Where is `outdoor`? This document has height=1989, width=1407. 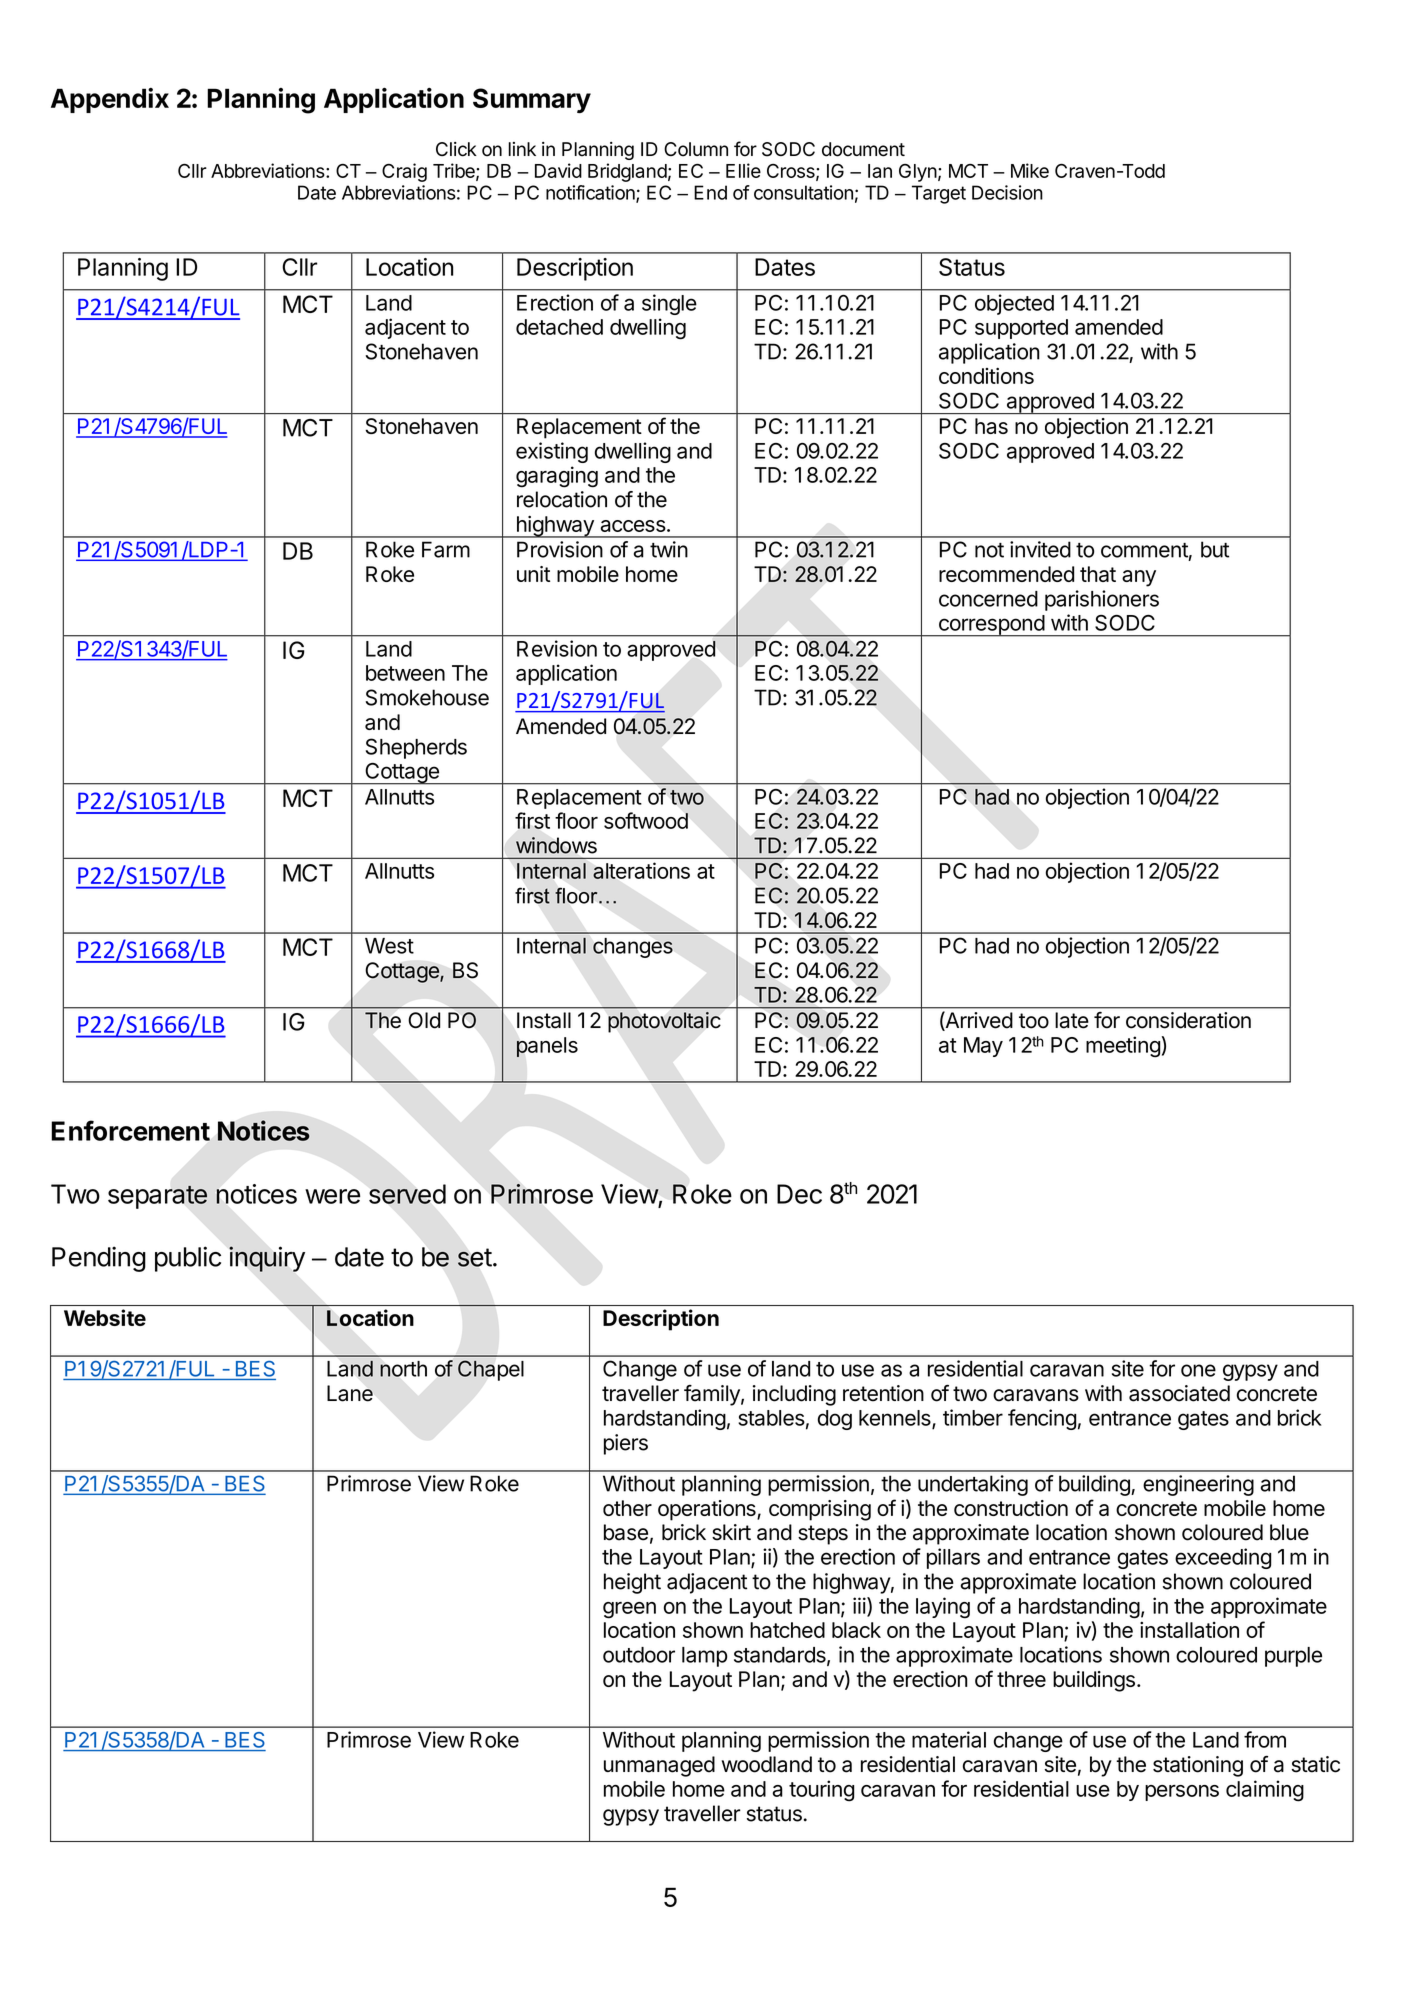 outdoor is located at coordinates (639, 1655).
